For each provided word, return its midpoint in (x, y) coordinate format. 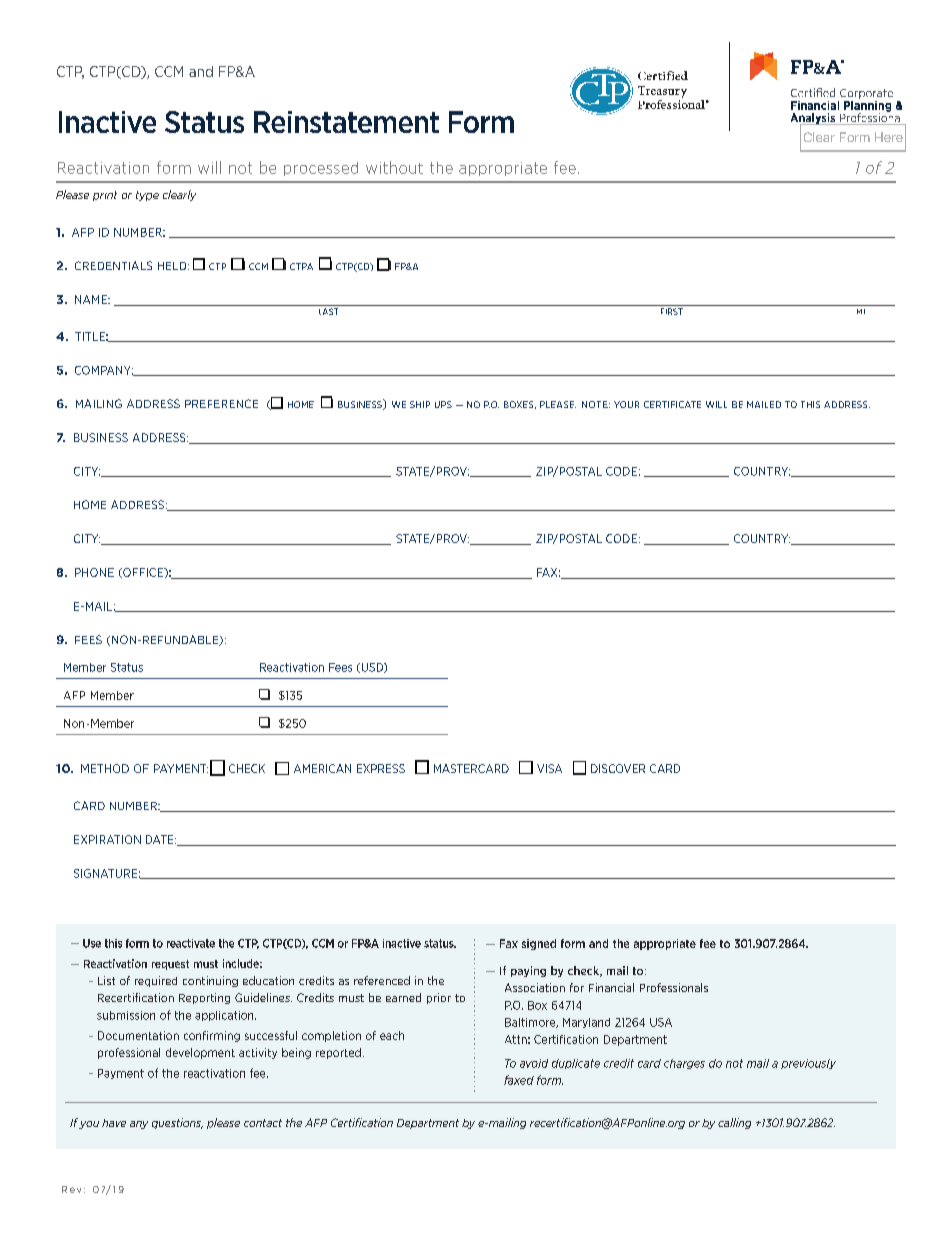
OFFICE (143, 573)
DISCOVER (618, 768)
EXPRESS (381, 768)
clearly (179, 195)
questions (177, 1123)
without (394, 167)
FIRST (672, 311)
